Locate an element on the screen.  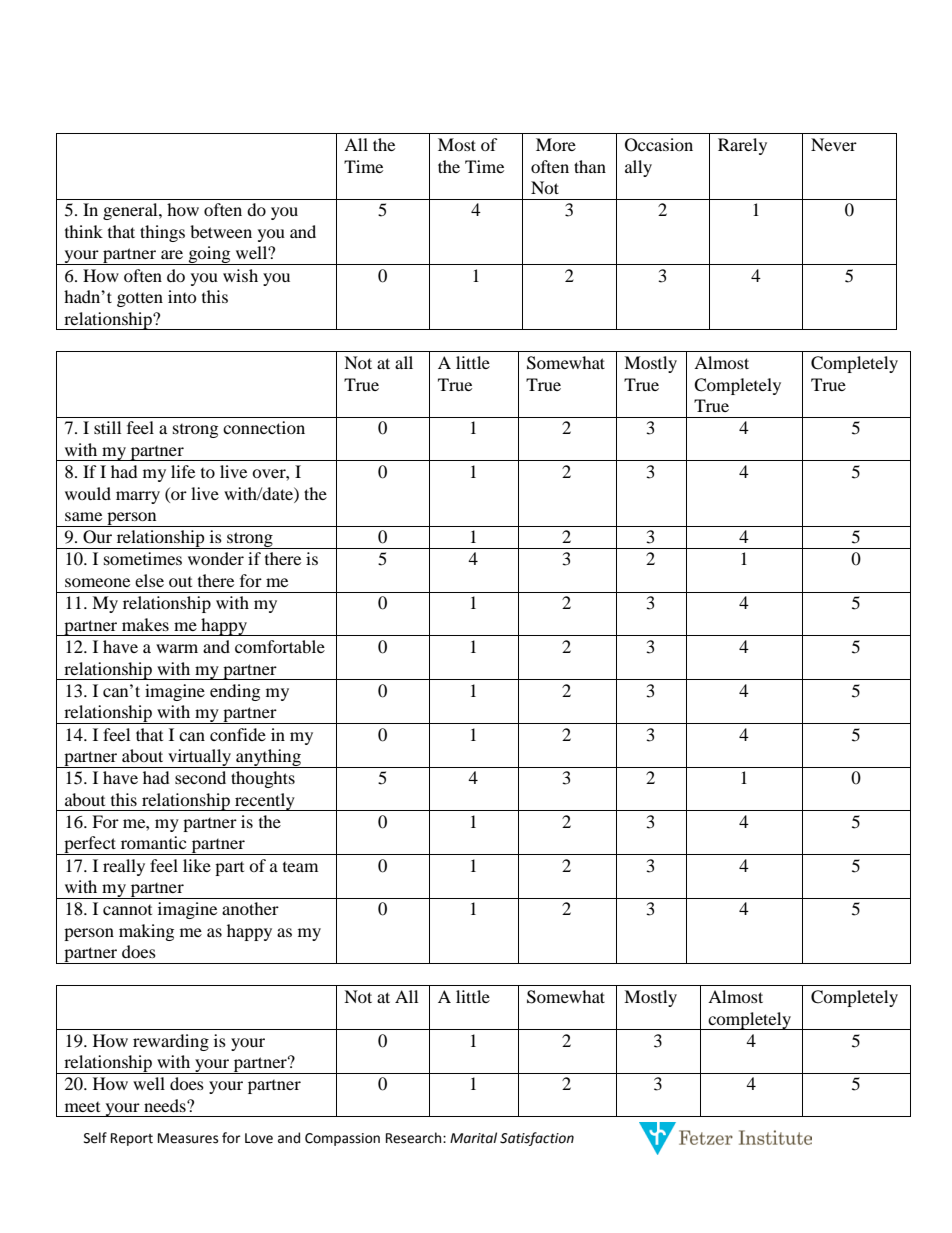
general is located at coordinates (131, 211).
